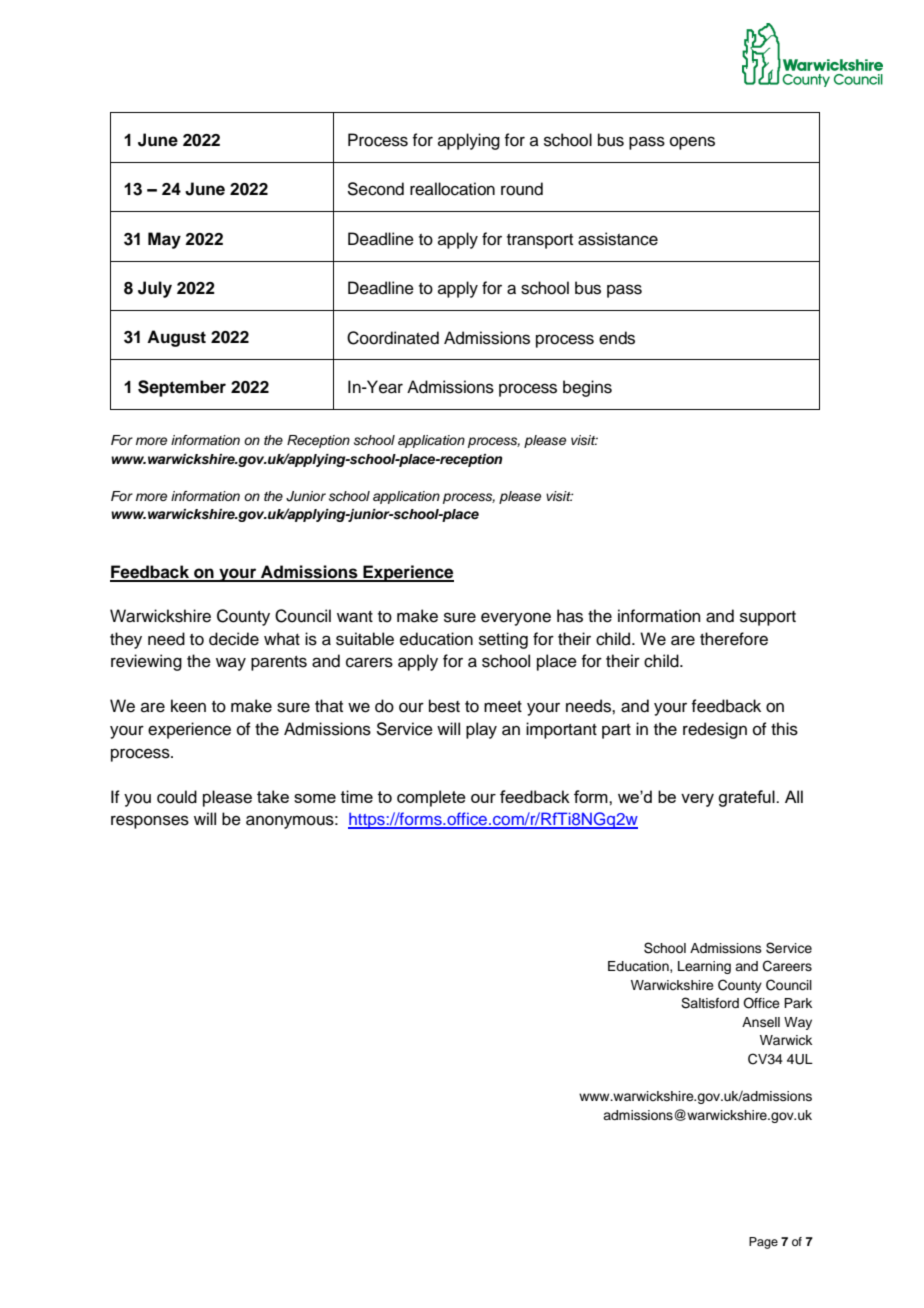  What do you see at coordinates (188, 706) in the screenshot?
I see `keen` at bounding box center [188, 706].
